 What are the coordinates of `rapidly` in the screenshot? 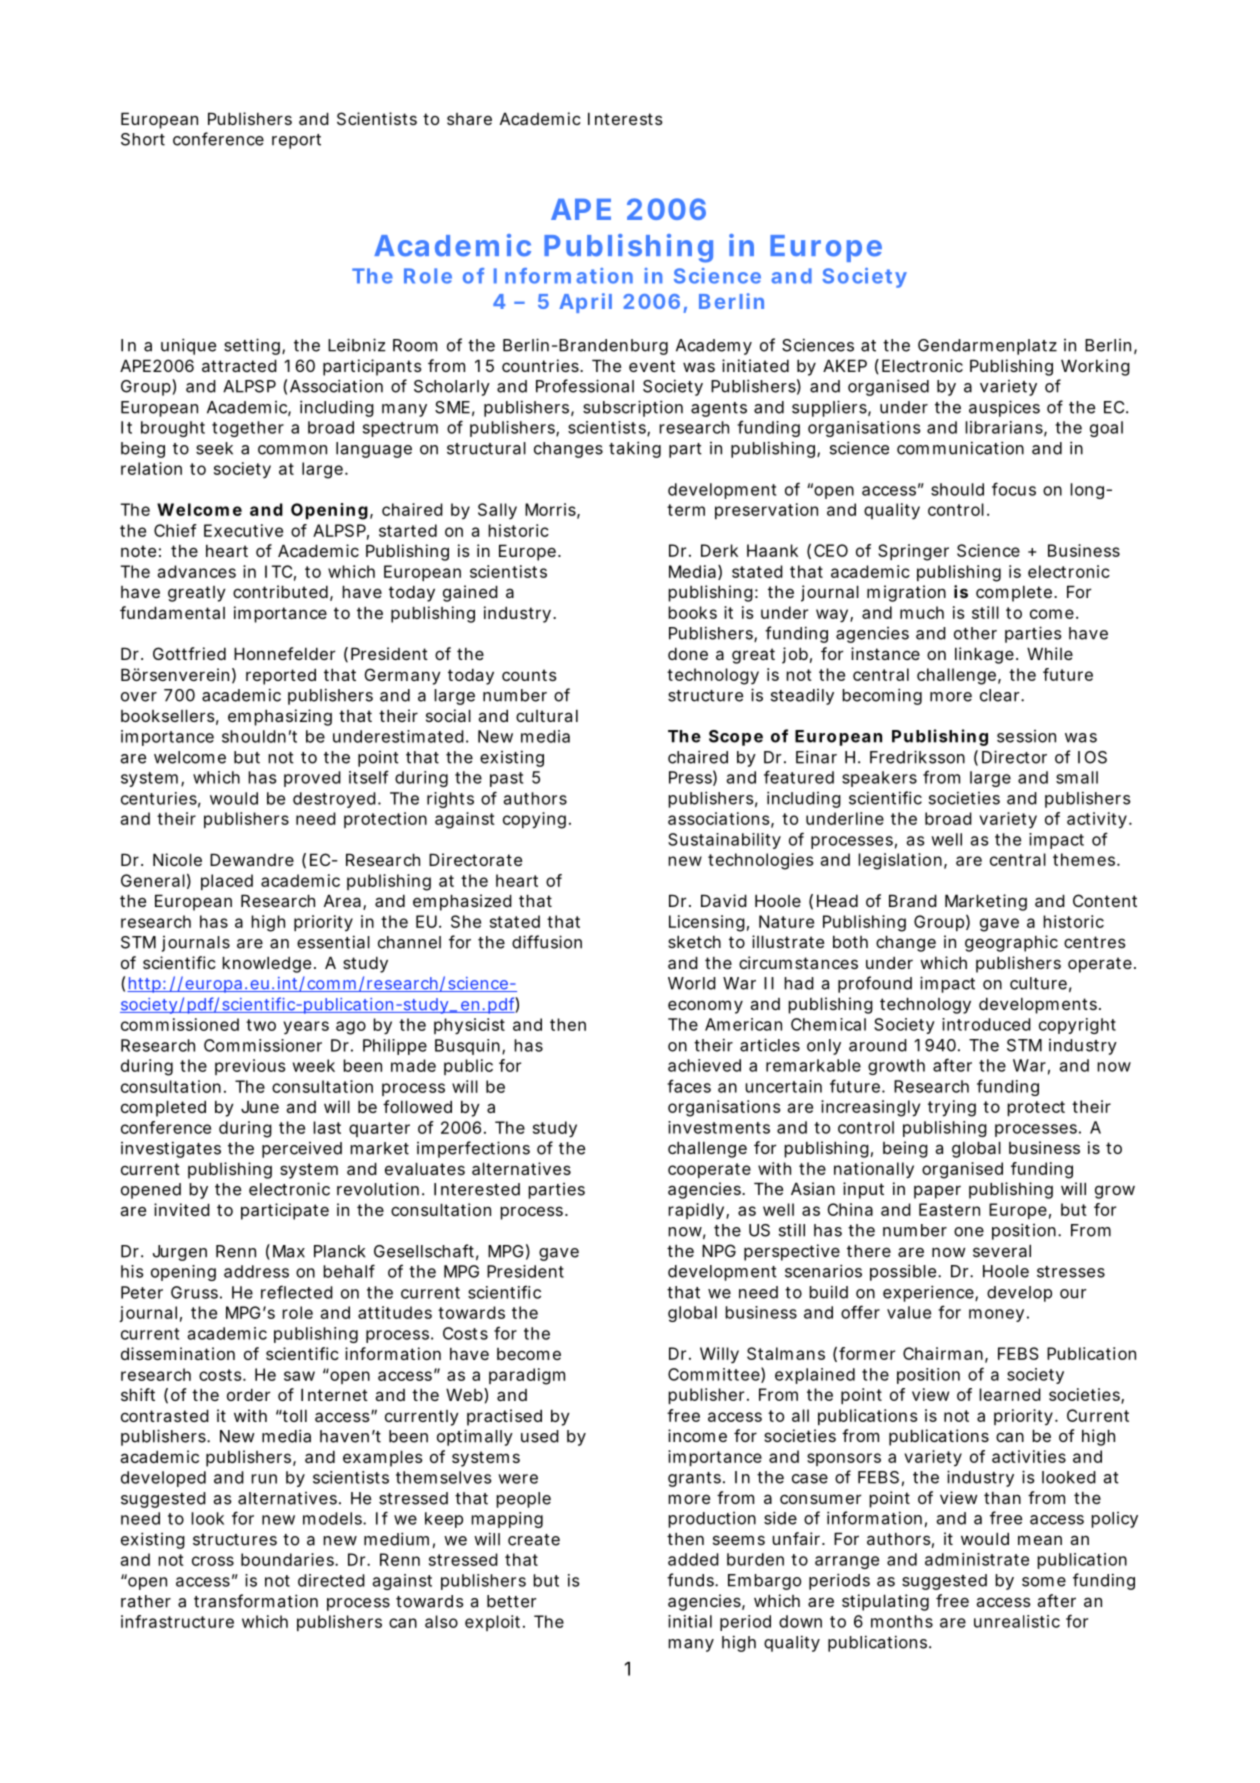 It's located at (696, 1211).
